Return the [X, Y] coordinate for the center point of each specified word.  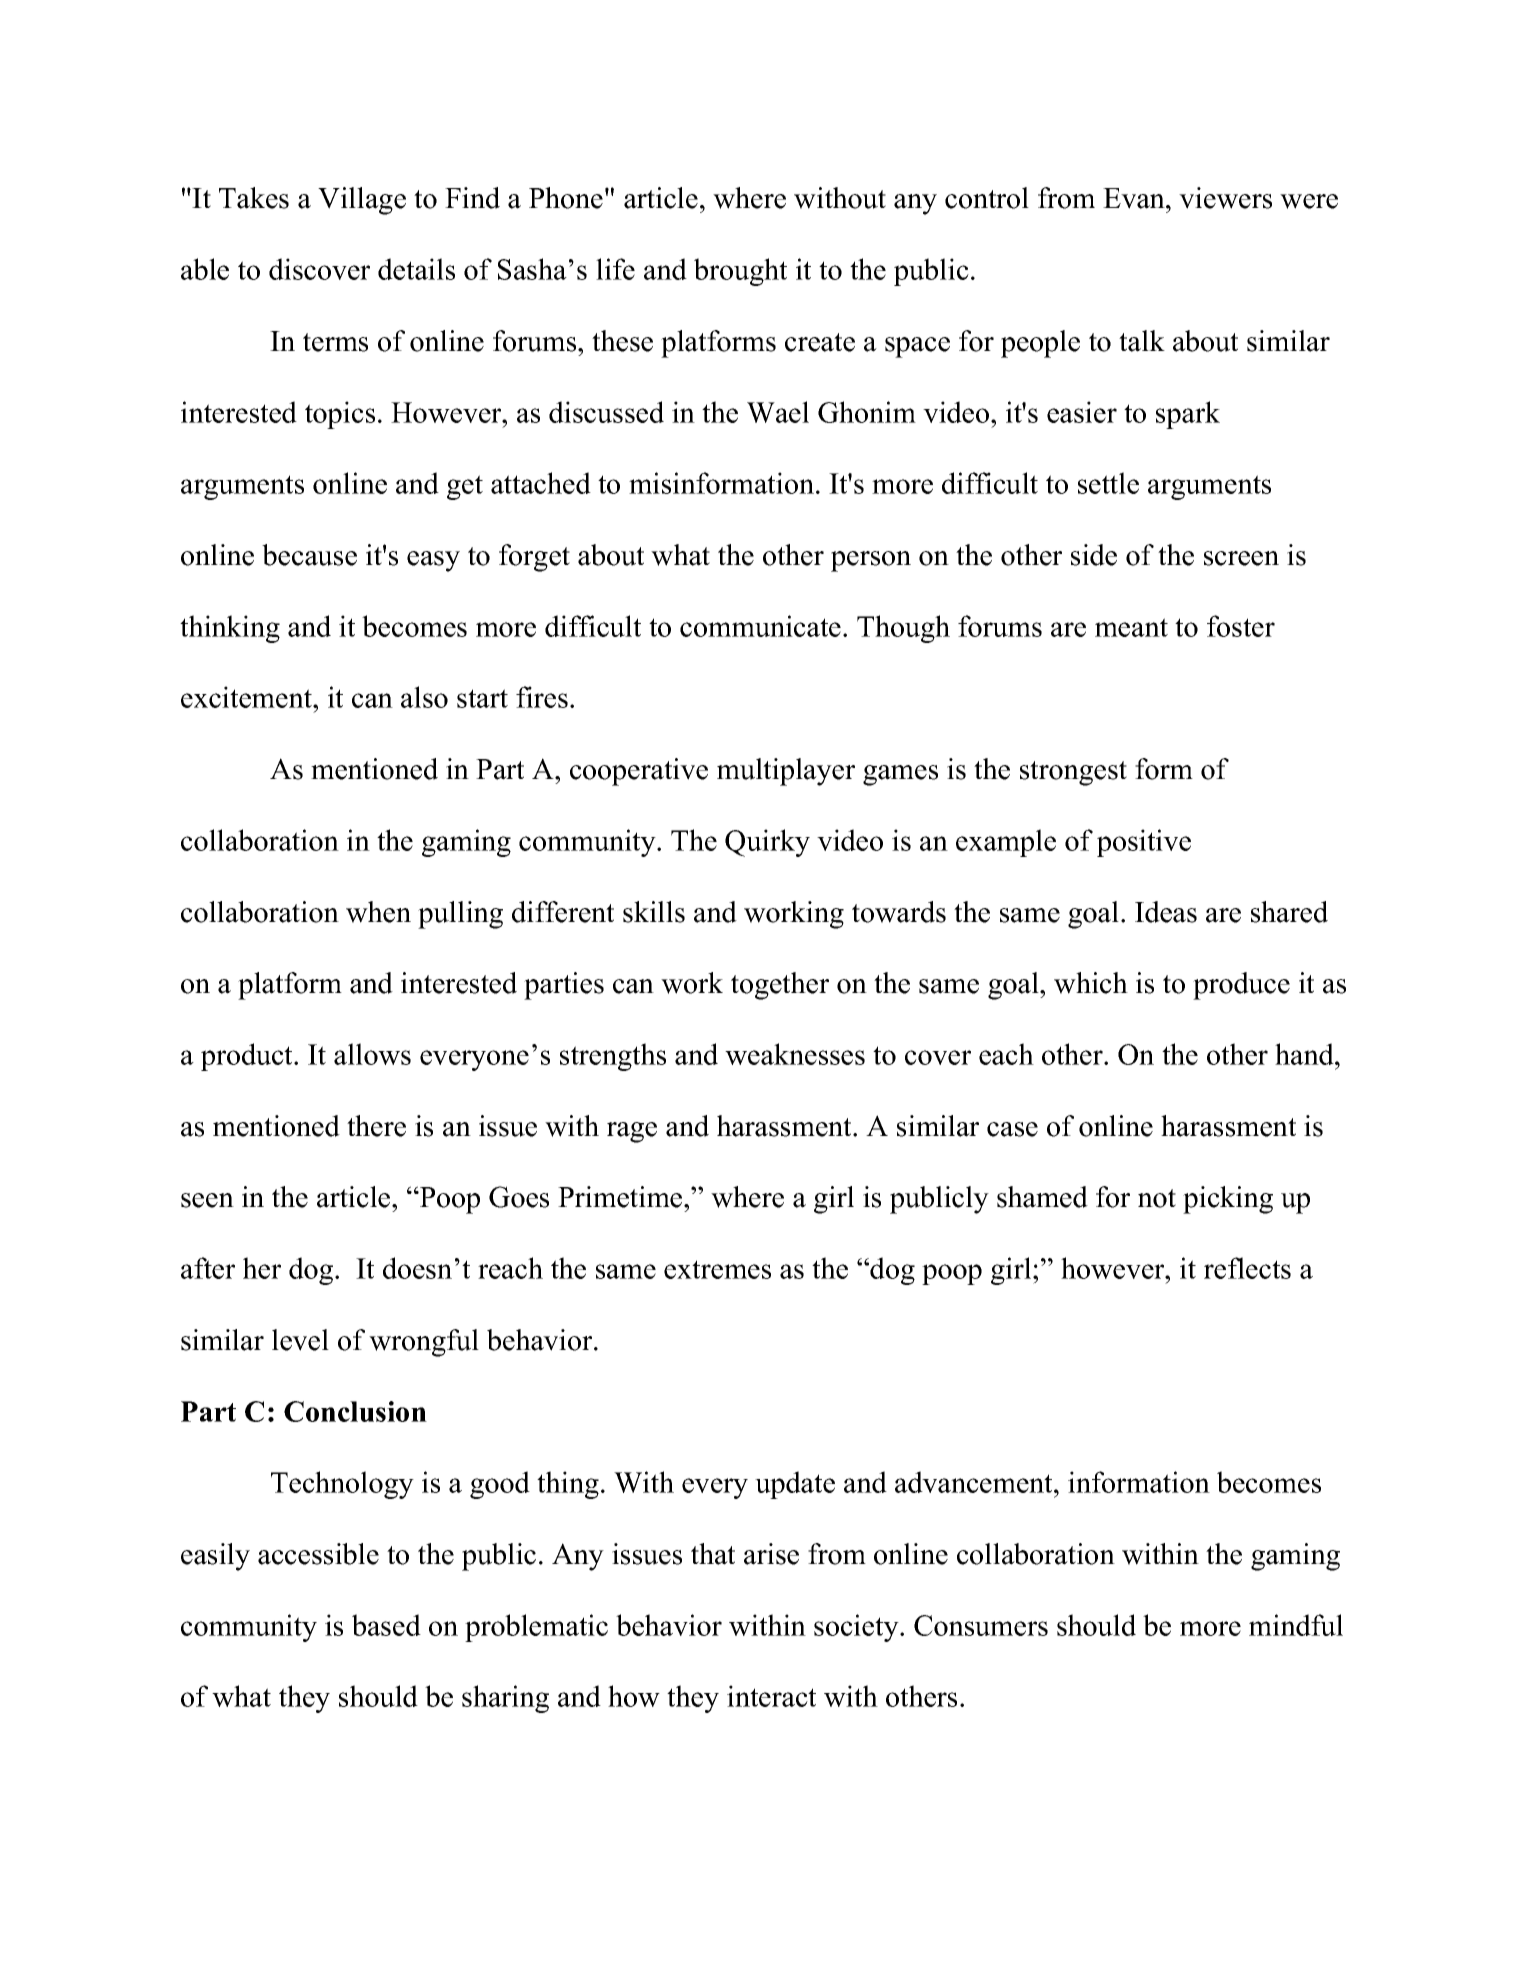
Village [362, 201]
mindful [1296, 1625]
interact [771, 1696]
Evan [1134, 198]
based [386, 1625]
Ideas [1166, 912]
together [780, 986]
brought [740, 272]
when [378, 912]
